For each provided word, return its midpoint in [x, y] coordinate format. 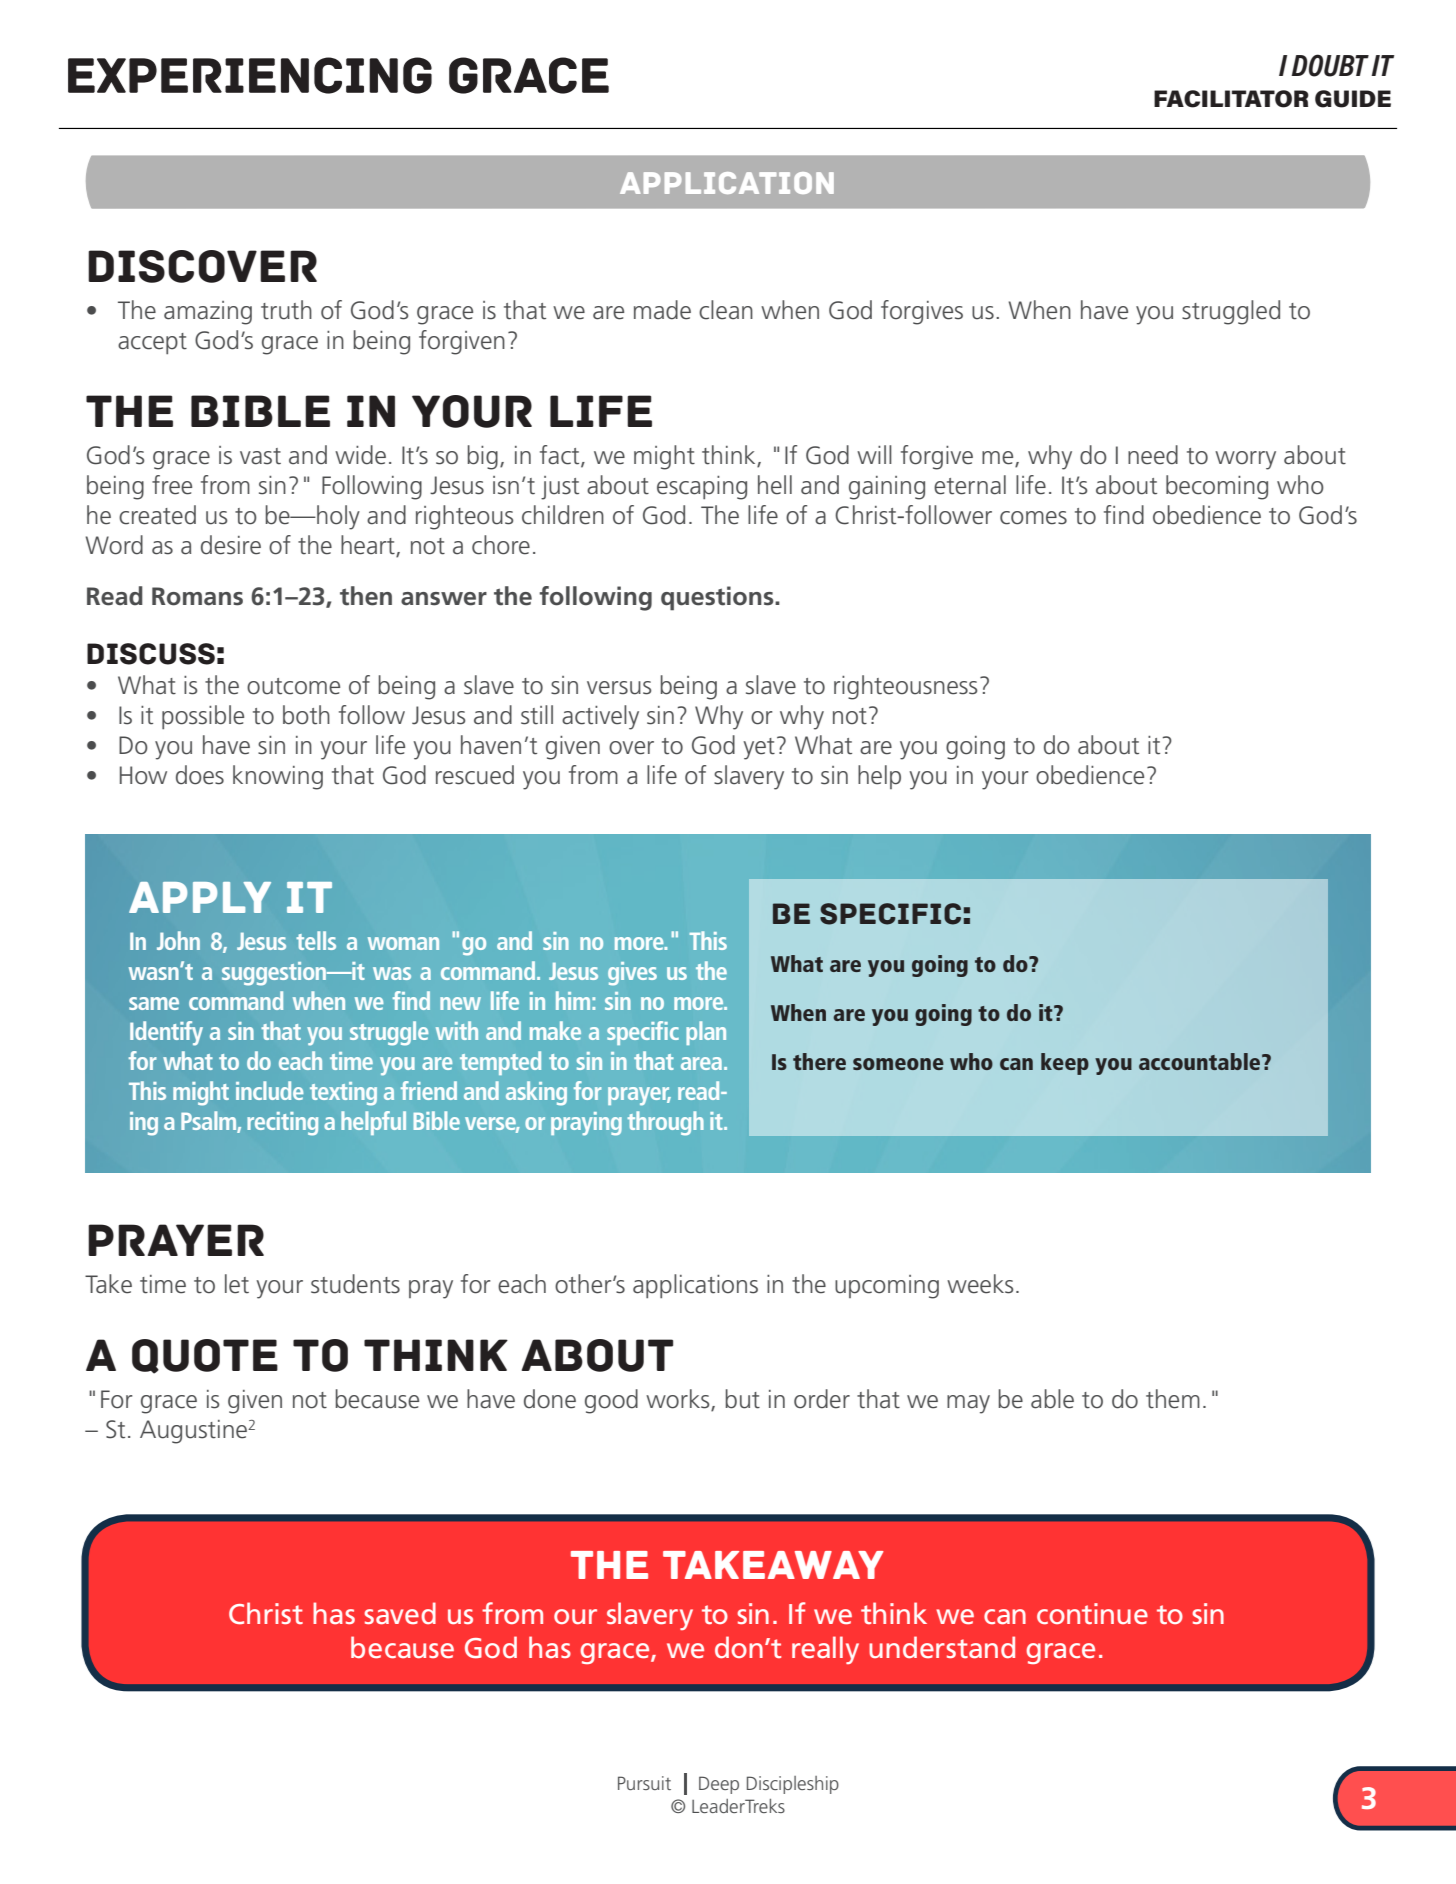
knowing [278, 777]
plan [706, 1033]
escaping [702, 488]
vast [260, 456]
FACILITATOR [1231, 99]
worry [1245, 460]
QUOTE [205, 1356]
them [1173, 1399]
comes [1033, 518]
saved [400, 1613]
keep [1065, 1064]
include [270, 1090]
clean [726, 310]
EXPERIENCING [250, 75]
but [743, 1399]
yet [759, 749]
